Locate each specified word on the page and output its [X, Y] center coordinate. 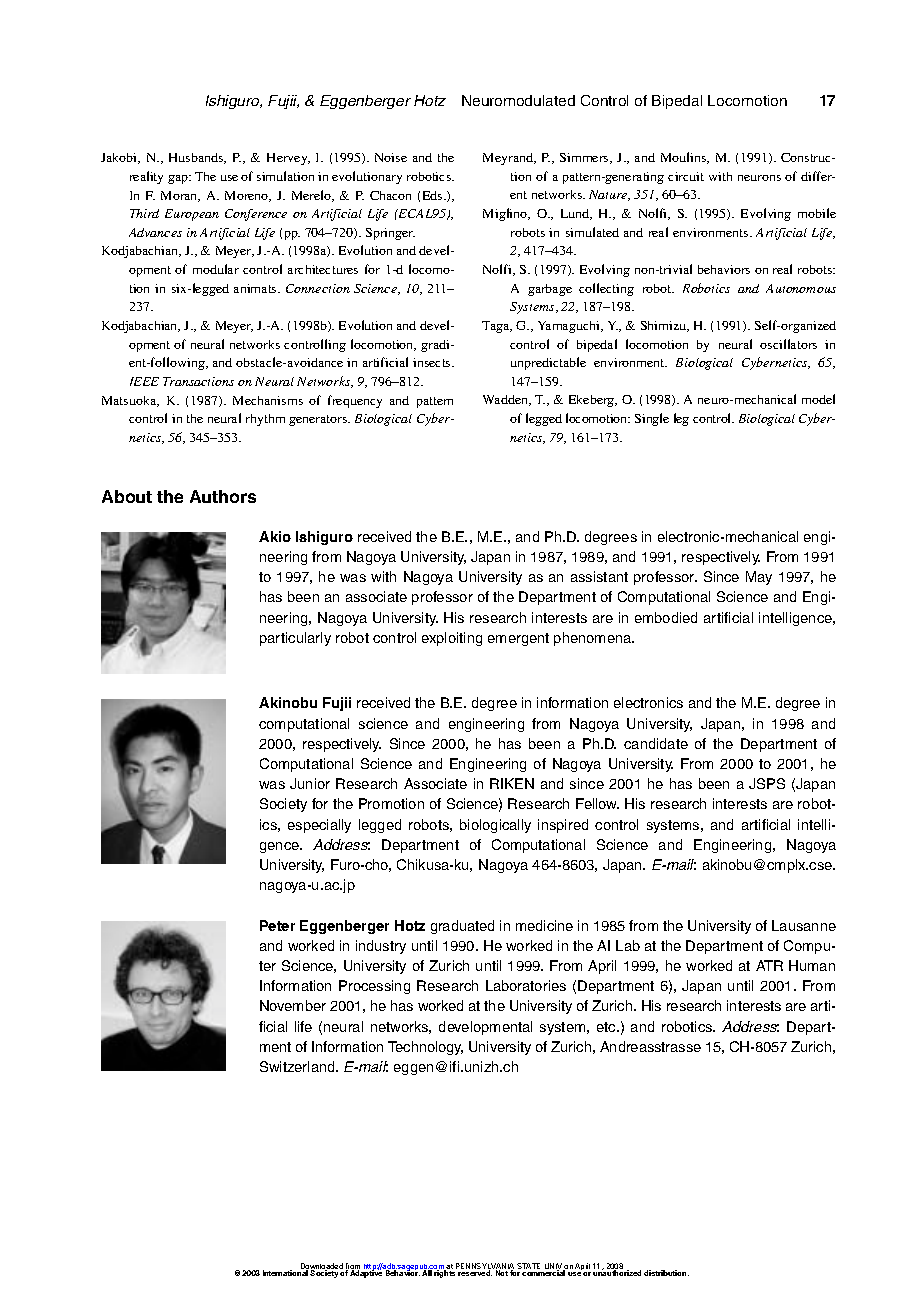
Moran [180, 196]
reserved [475, 1273]
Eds [434, 195]
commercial [543, 1273]
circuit [686, 176]
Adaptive [366, 1273]
